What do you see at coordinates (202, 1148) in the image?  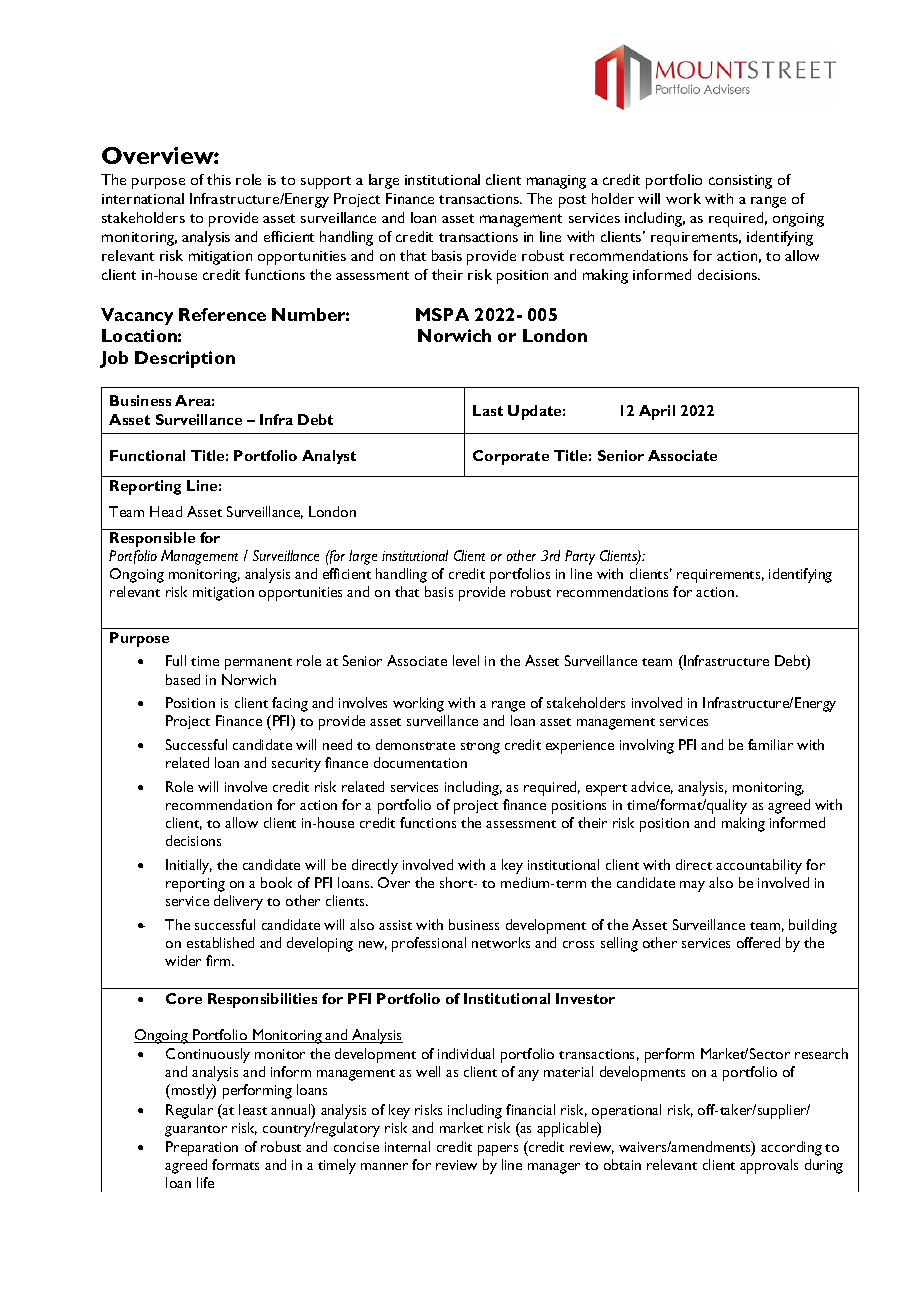 I see `Preparation` at bounding box center [202, 1148].
